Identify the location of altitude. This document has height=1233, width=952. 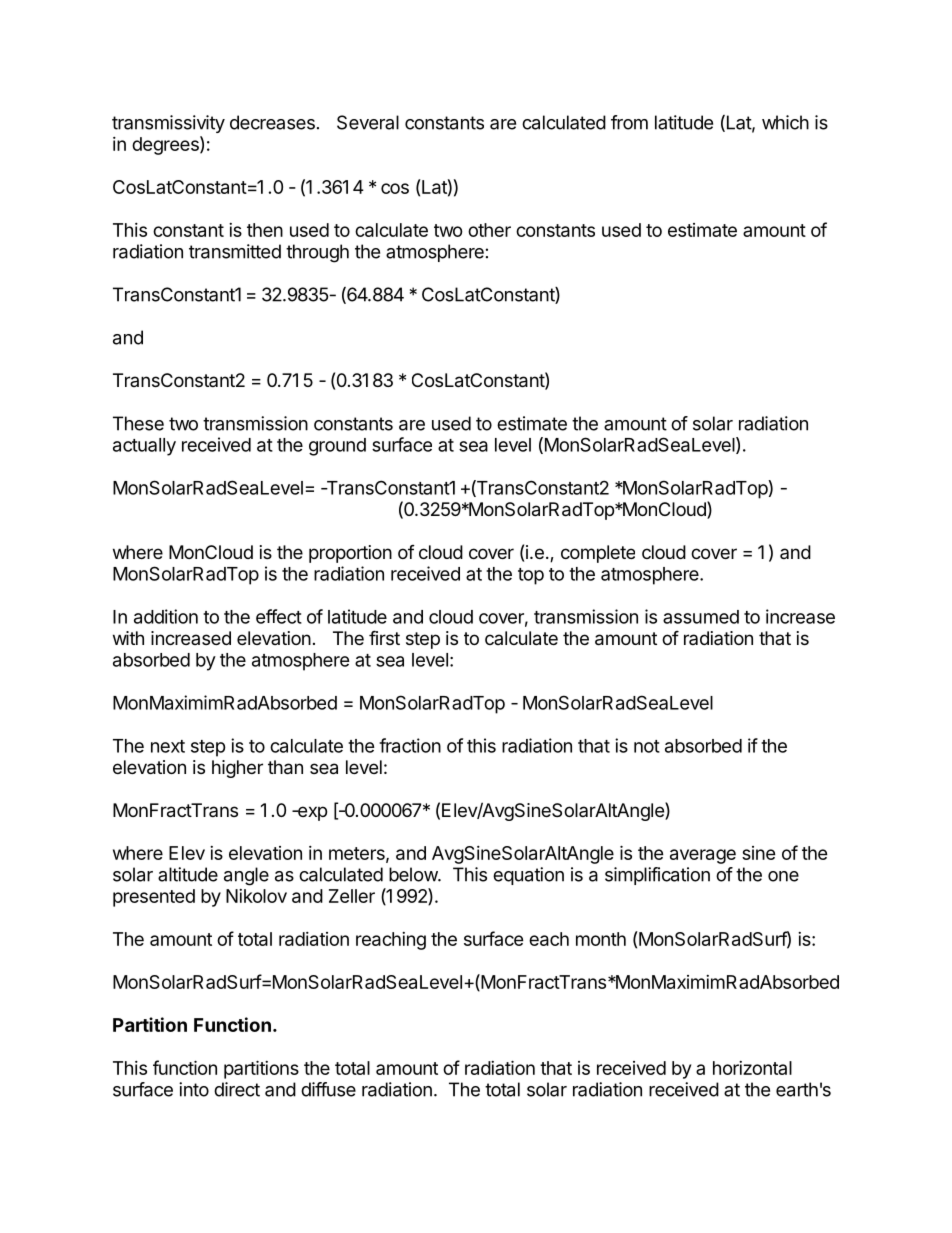
(188, 874).
